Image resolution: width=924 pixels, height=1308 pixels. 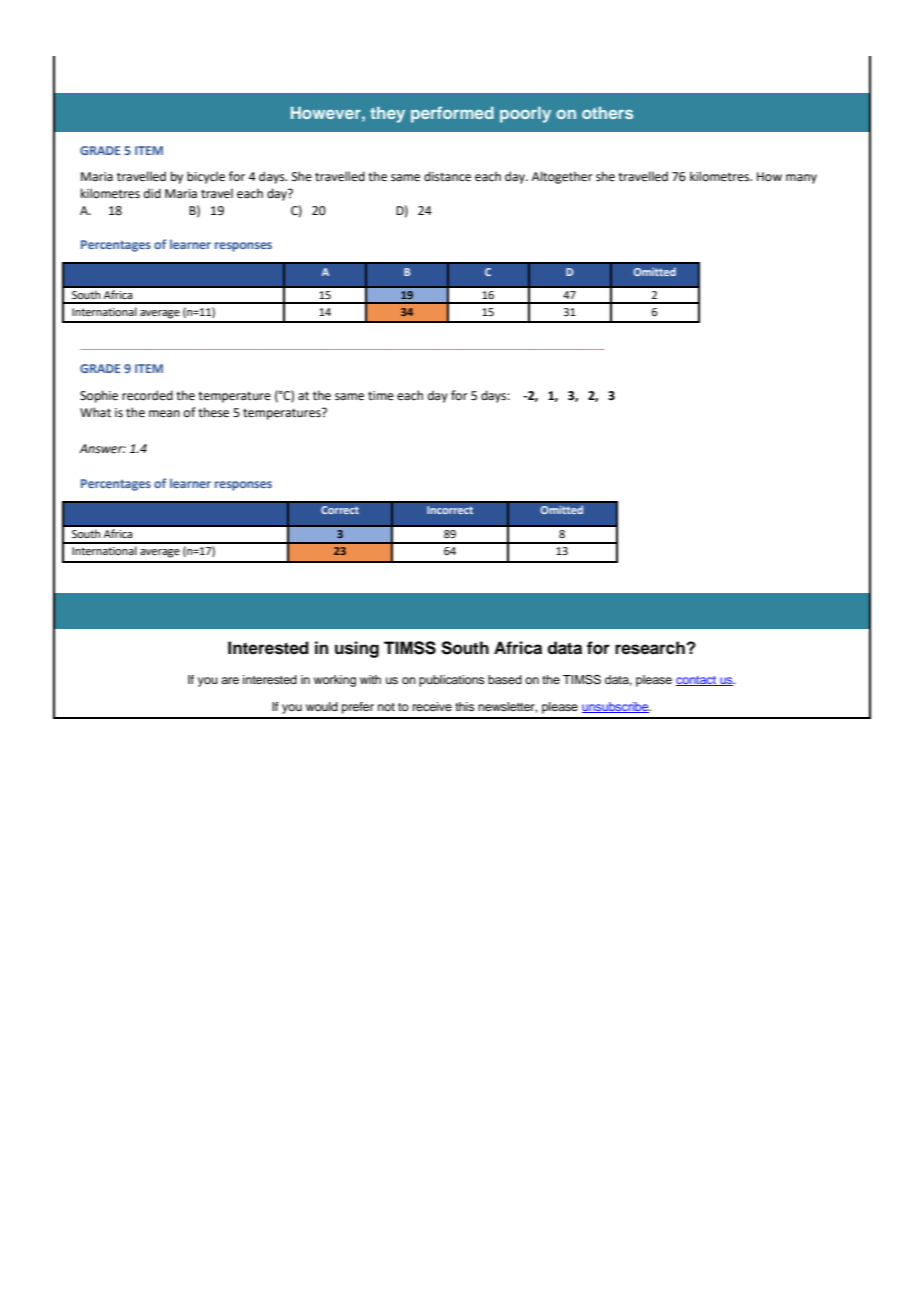 I want to click on publications, so click(x=452, y=681).
